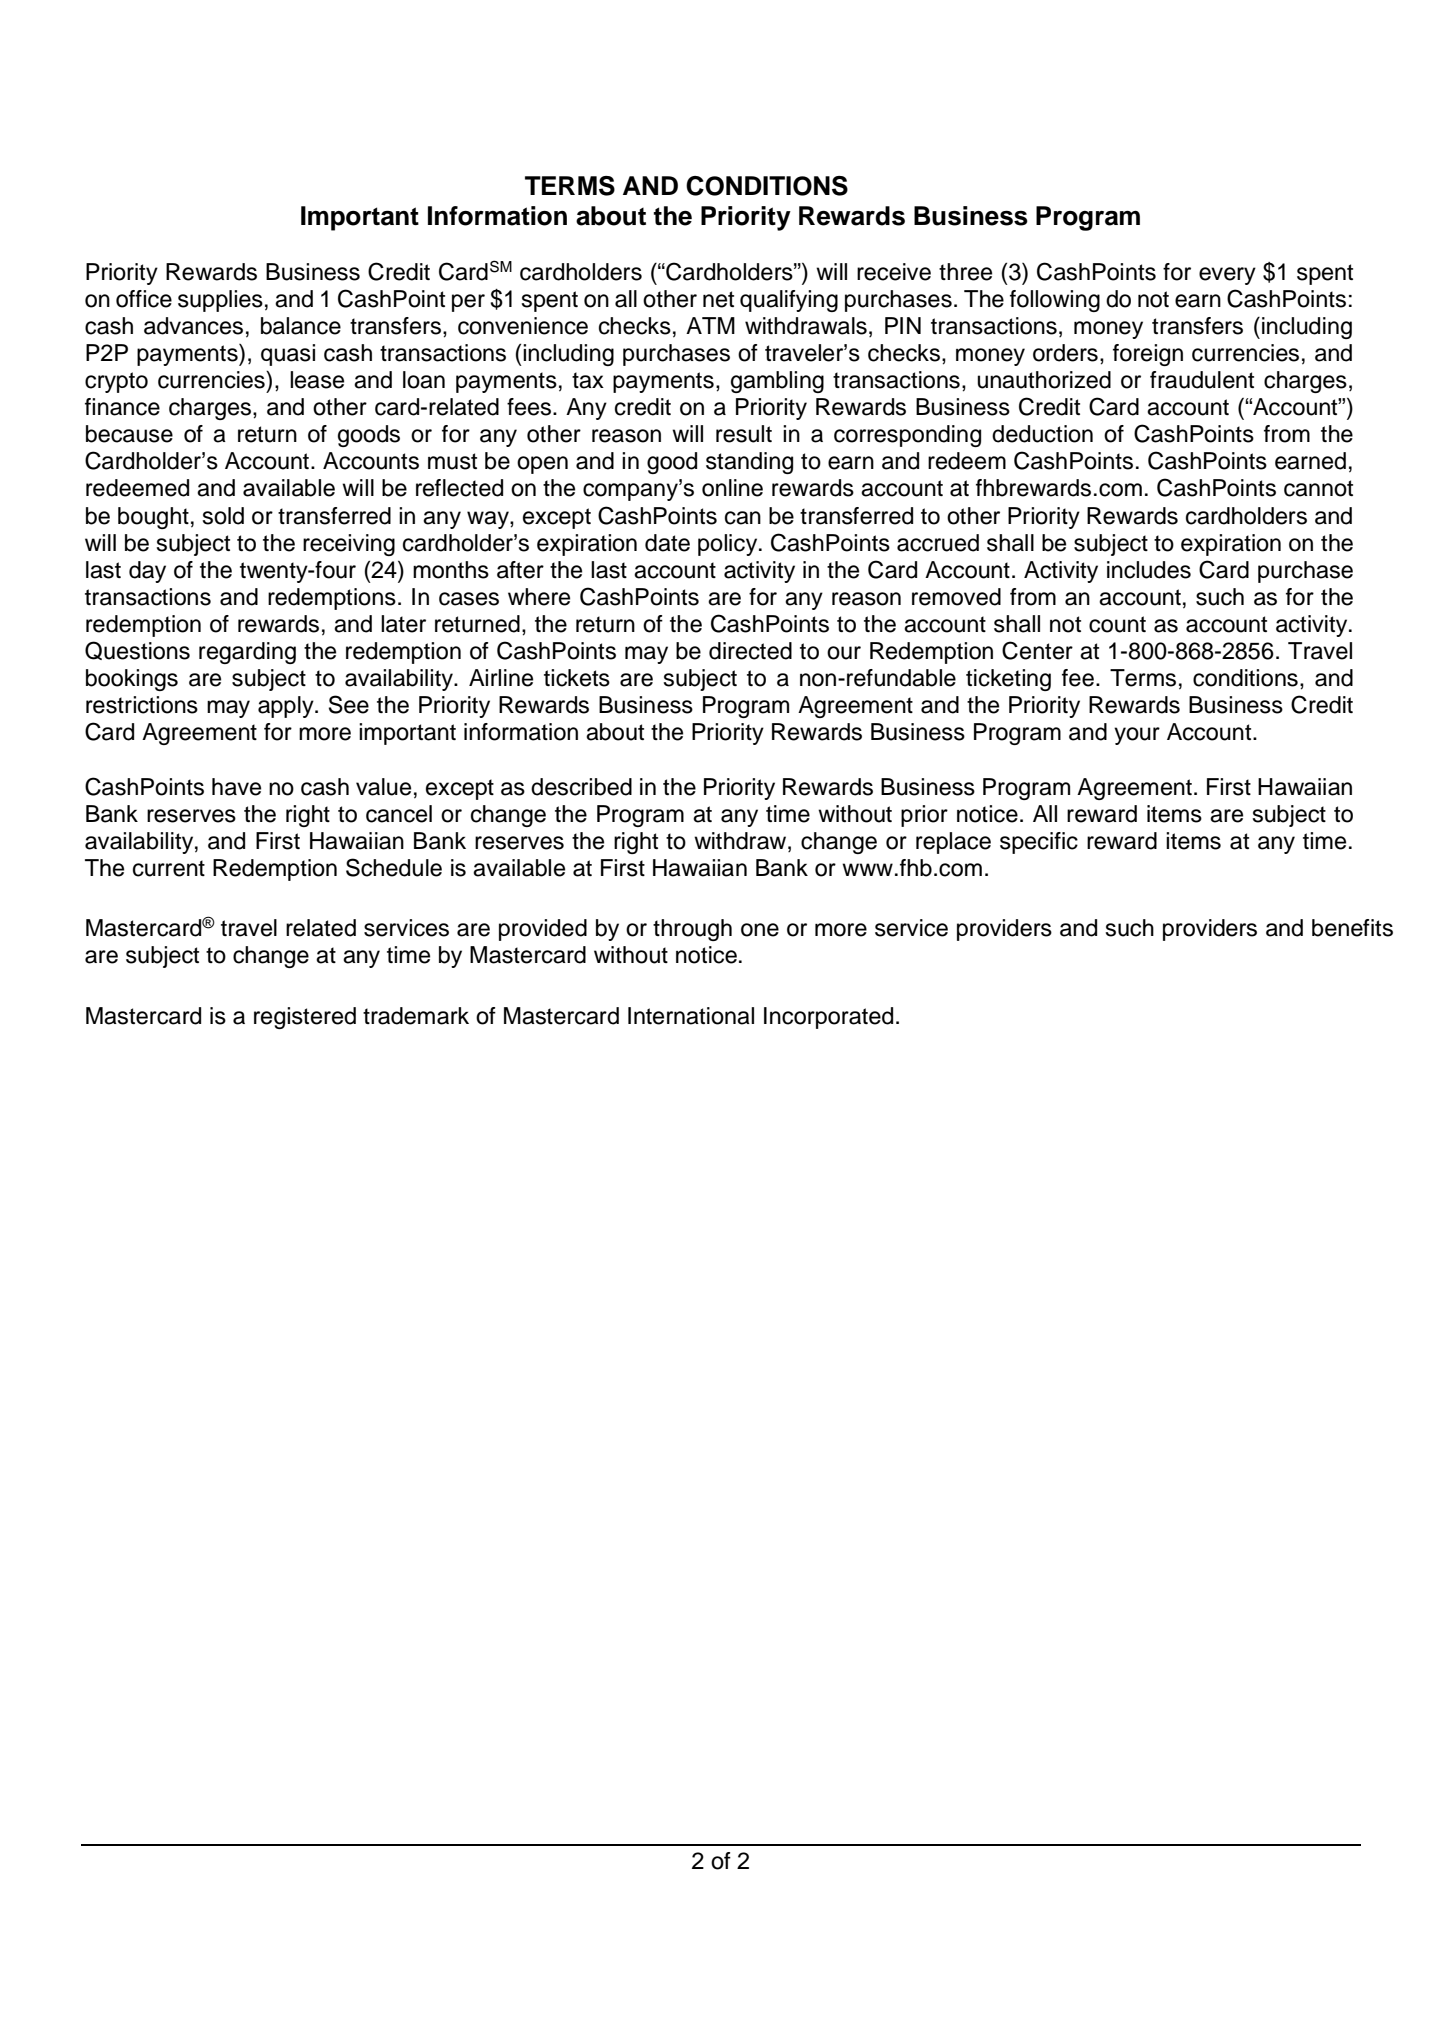 Image resolution: width=1440 pixels, height=2038 pixels. What do you see at coordinates (1227, 276) in the image?
I see `every` at bounding box center [1227, 276].
